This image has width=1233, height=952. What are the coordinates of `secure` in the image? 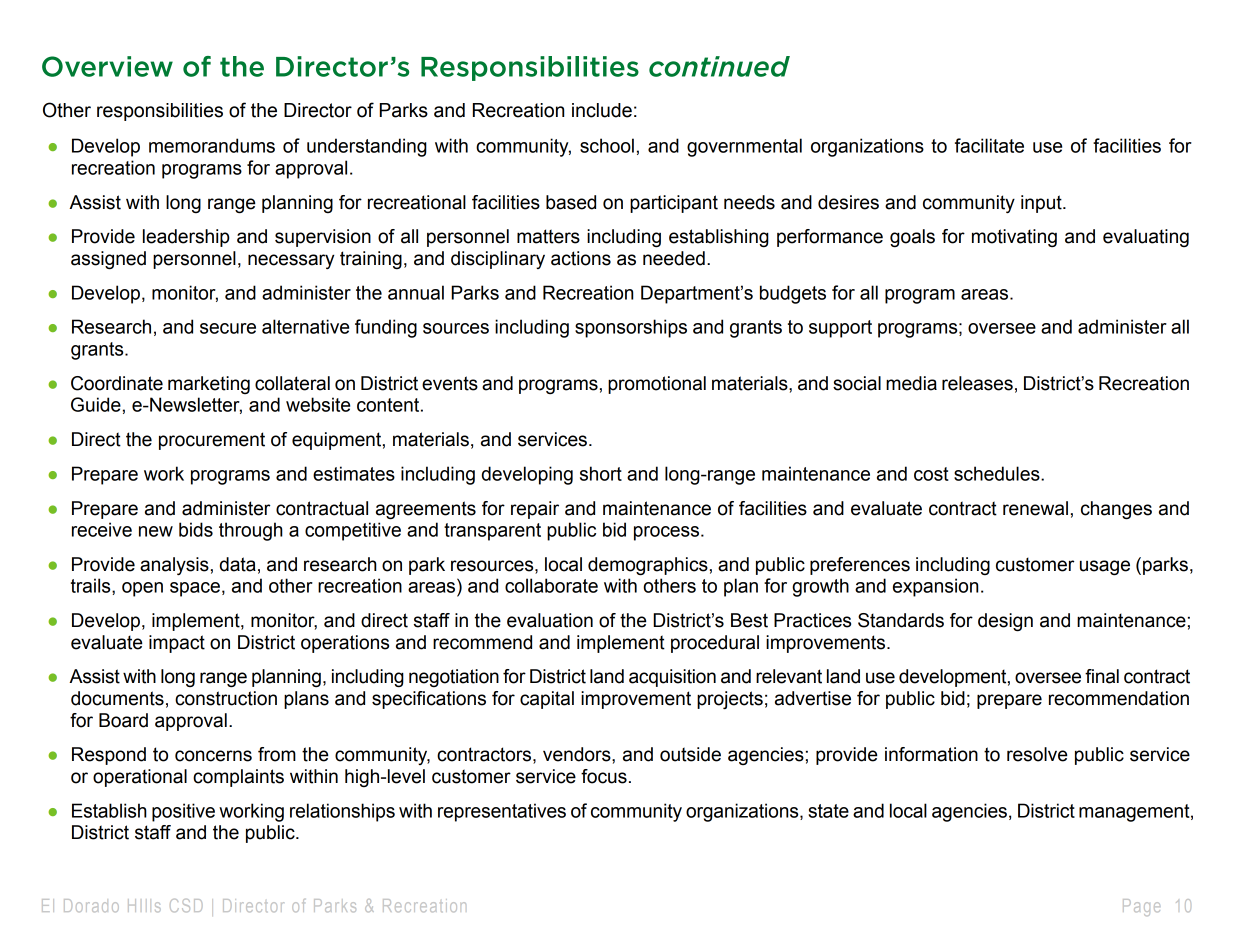 It's located at (228, 328).
